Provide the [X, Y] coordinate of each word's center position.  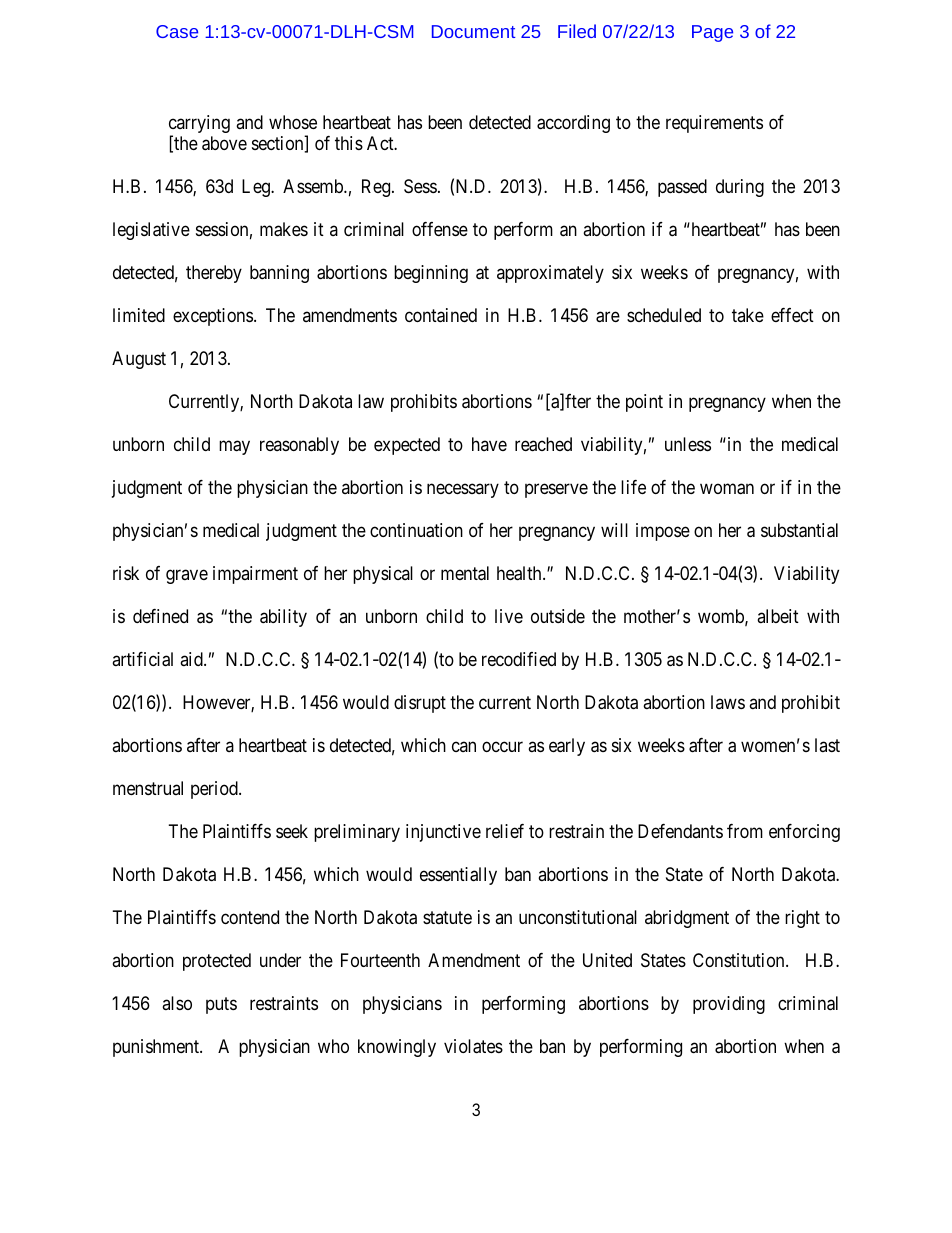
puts [221, 1005]
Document [473, 31]
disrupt [420, 704]
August [139, 360]
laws [728, 702]
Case [177, 31]
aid [192, 659]
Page [712, 33]
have [489, 444]
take [748, 315]
